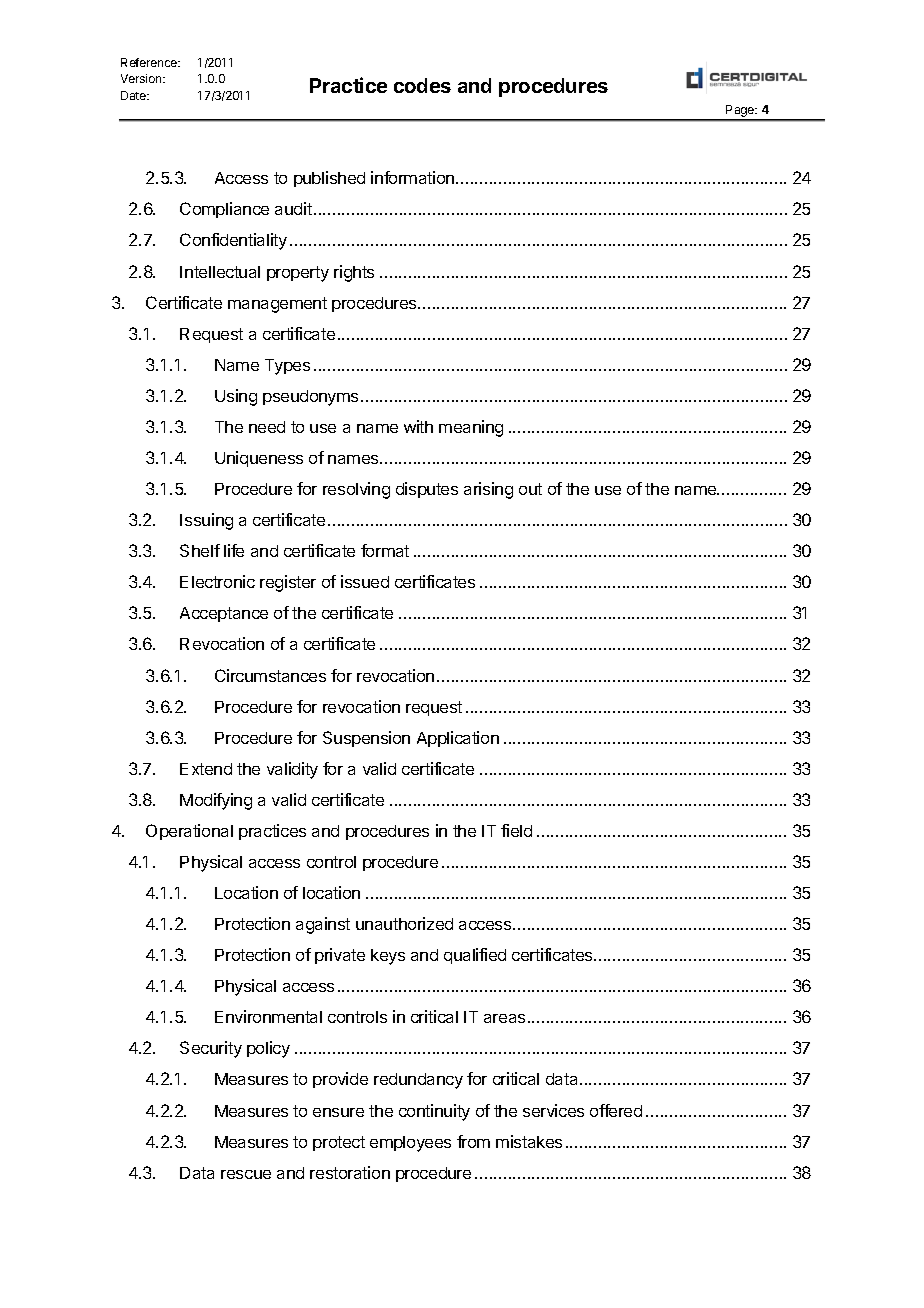 Image resolution: width=924 pixels, height=1308 pixels. What do you see at coordinates (246, 1174) in the document?
I see `rescue` at bounding box center [246, 1174].
